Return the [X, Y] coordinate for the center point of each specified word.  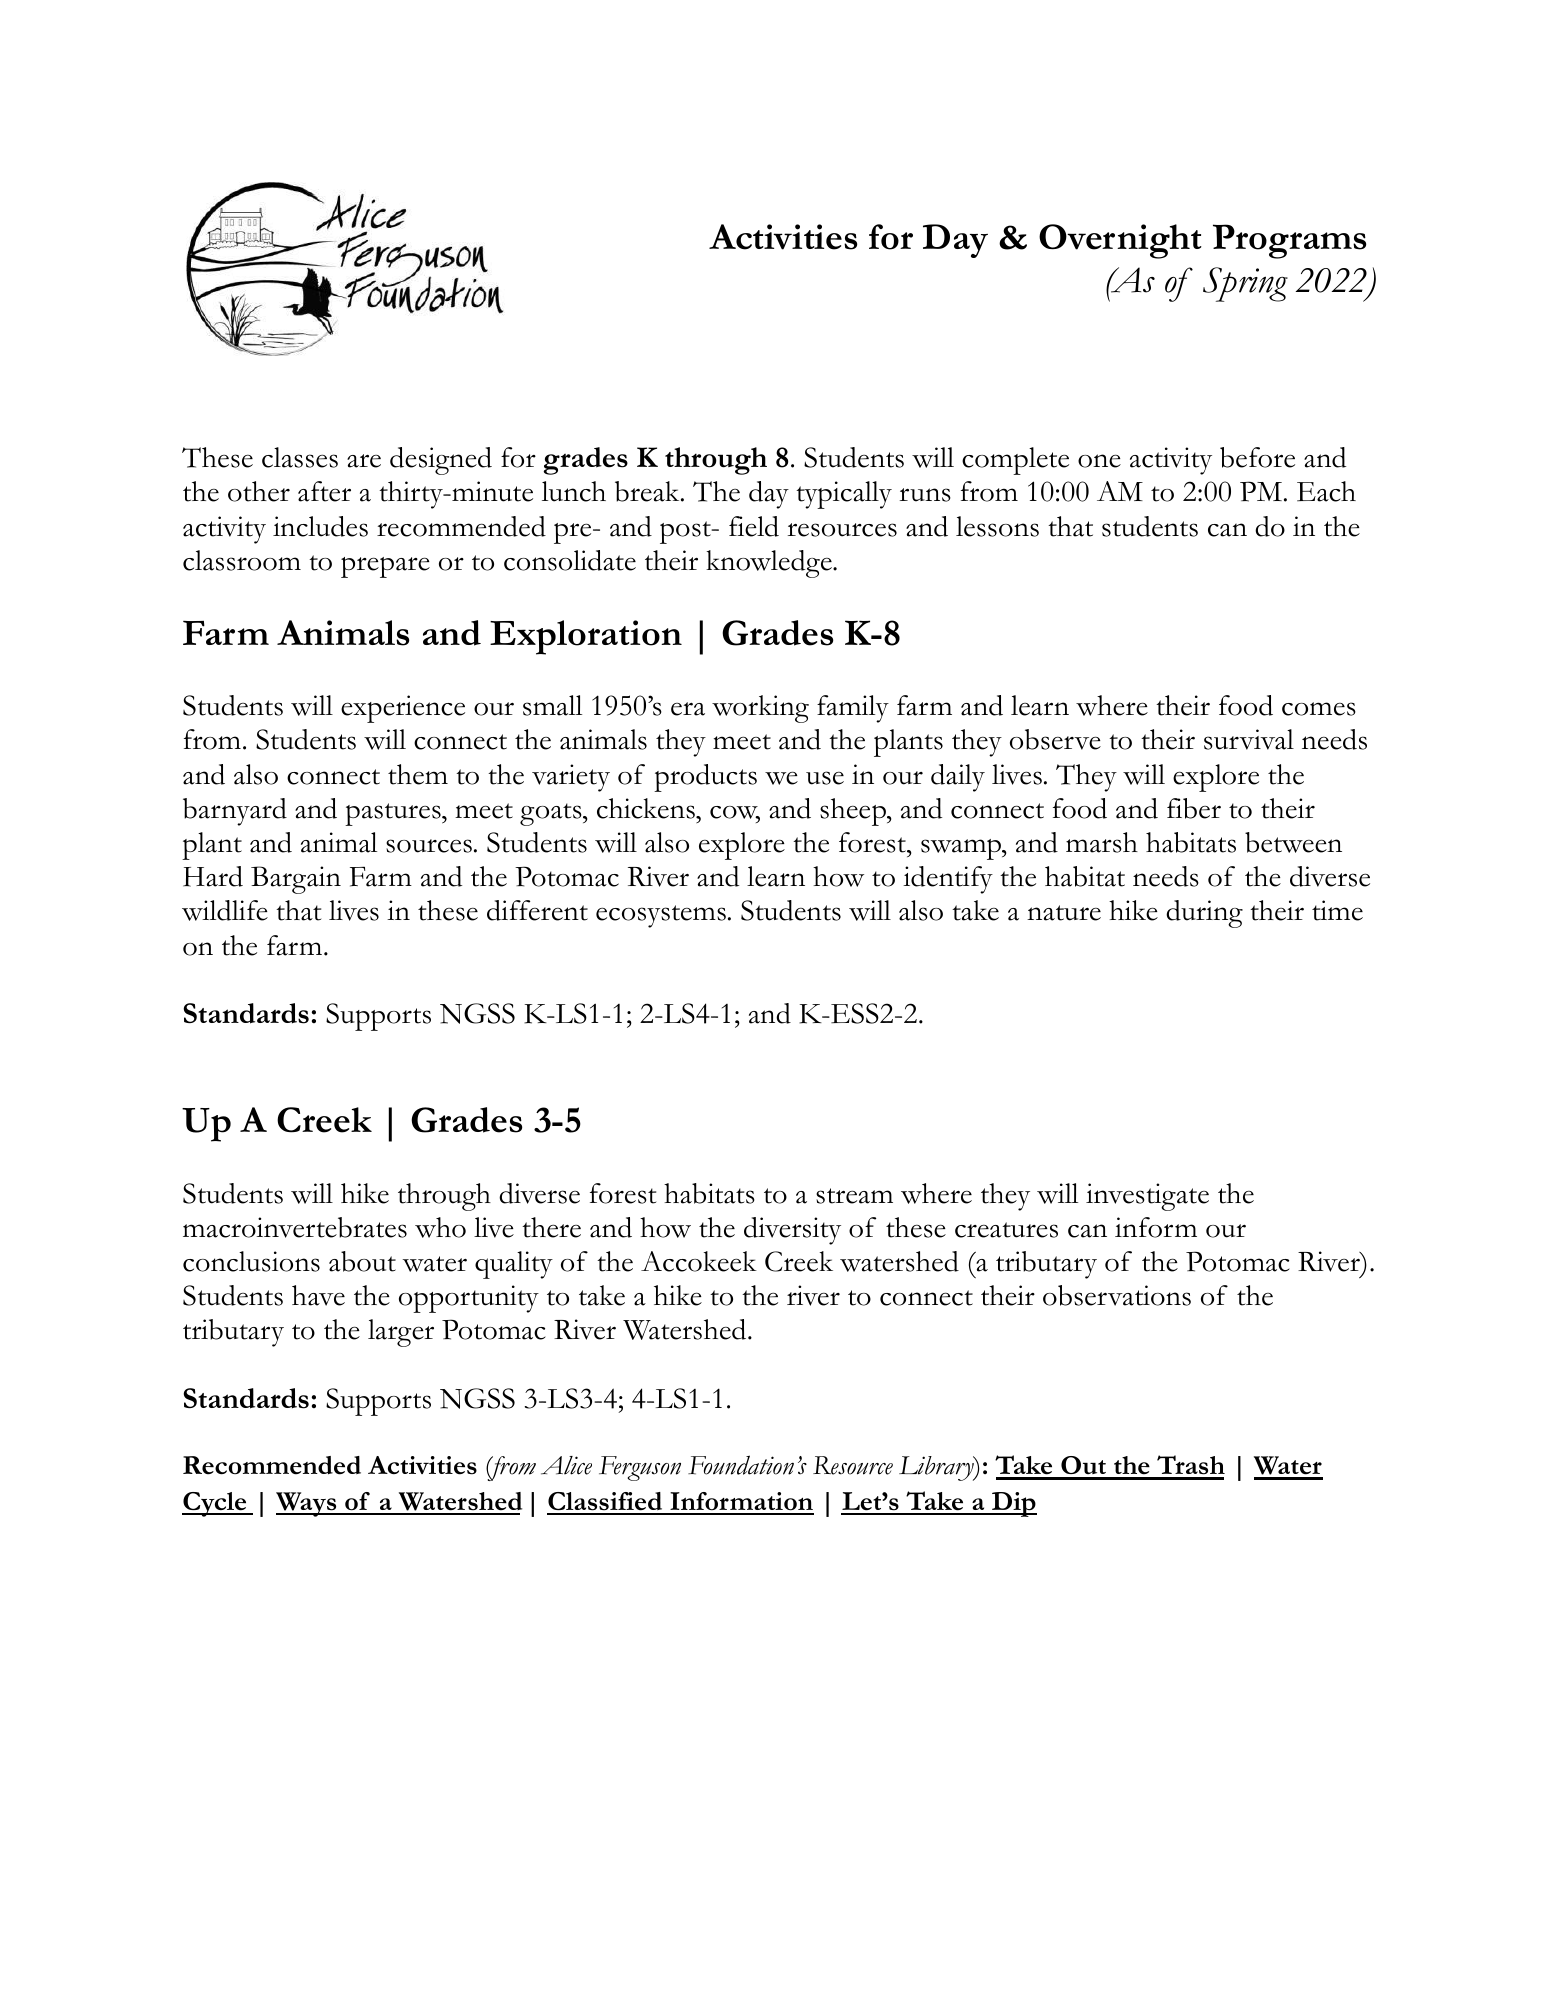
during [1204, 914]
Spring [1245, 284]
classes [300, 457]
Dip [1013, 1504]
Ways [307, 1504]
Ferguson [640, 1468]
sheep [854, 812]
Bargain [296, 880]
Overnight [1120, 241]
